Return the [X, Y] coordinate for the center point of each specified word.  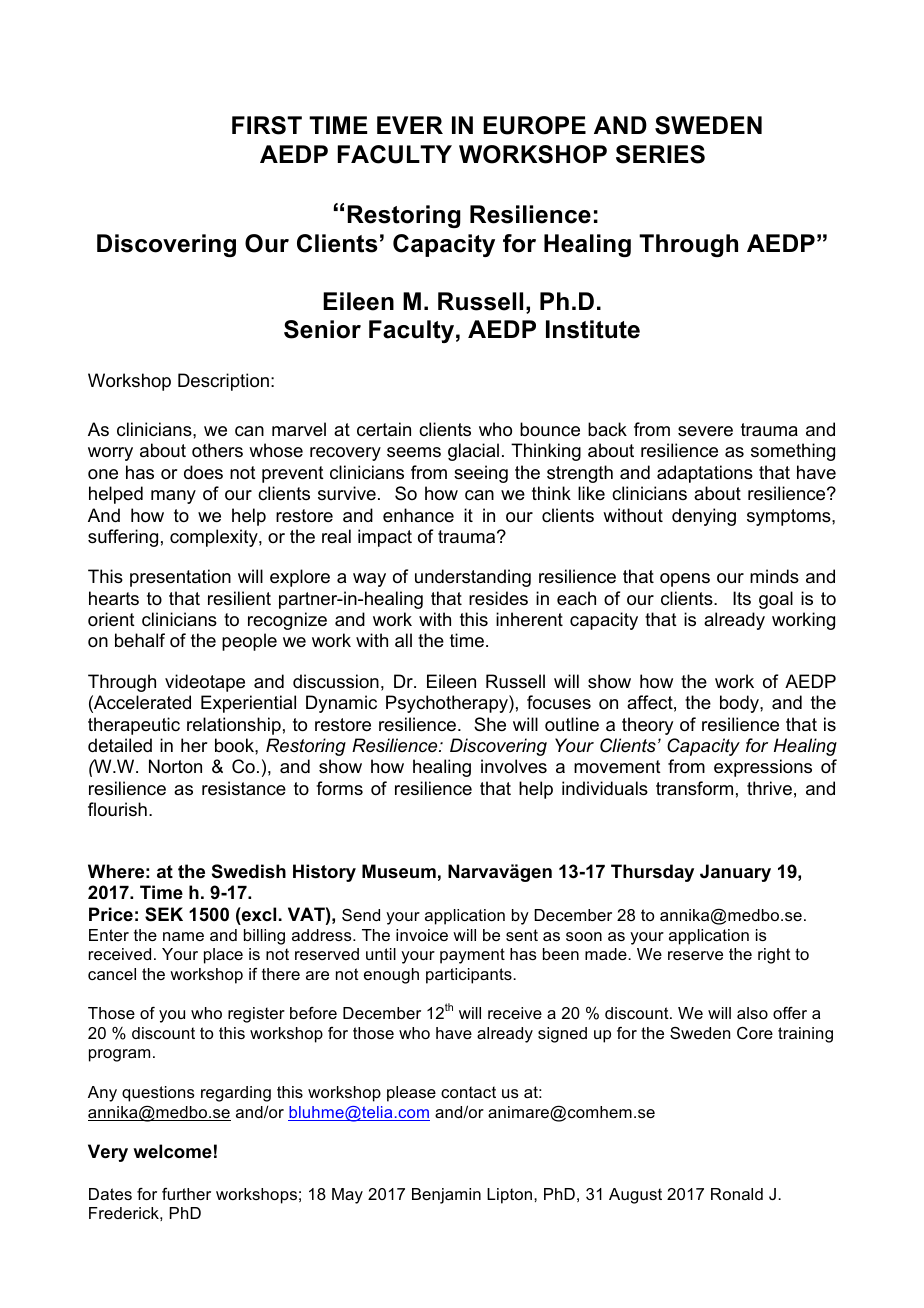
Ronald [737, 1194]
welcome [172, 1151]
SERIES [660, 154]
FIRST [267, 125]
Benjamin [446, 1196]
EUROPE [534, 125]
